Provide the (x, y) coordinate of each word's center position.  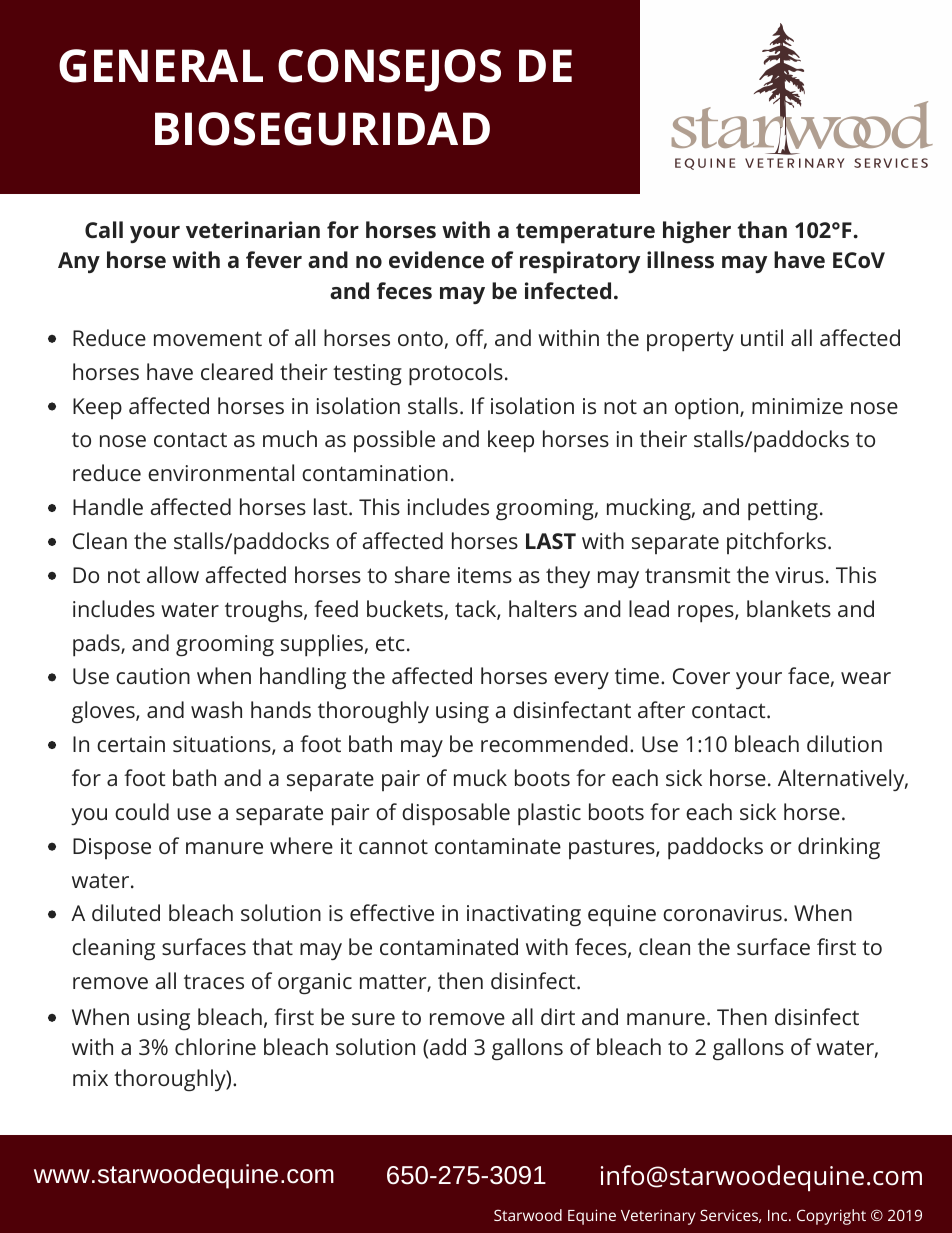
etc (390, 643)
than (762, 229)
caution (153, 676)
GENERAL (161, 66)
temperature (585, 233)
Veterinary (658, 1217)
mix (90, 1078)
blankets (789, 608)
